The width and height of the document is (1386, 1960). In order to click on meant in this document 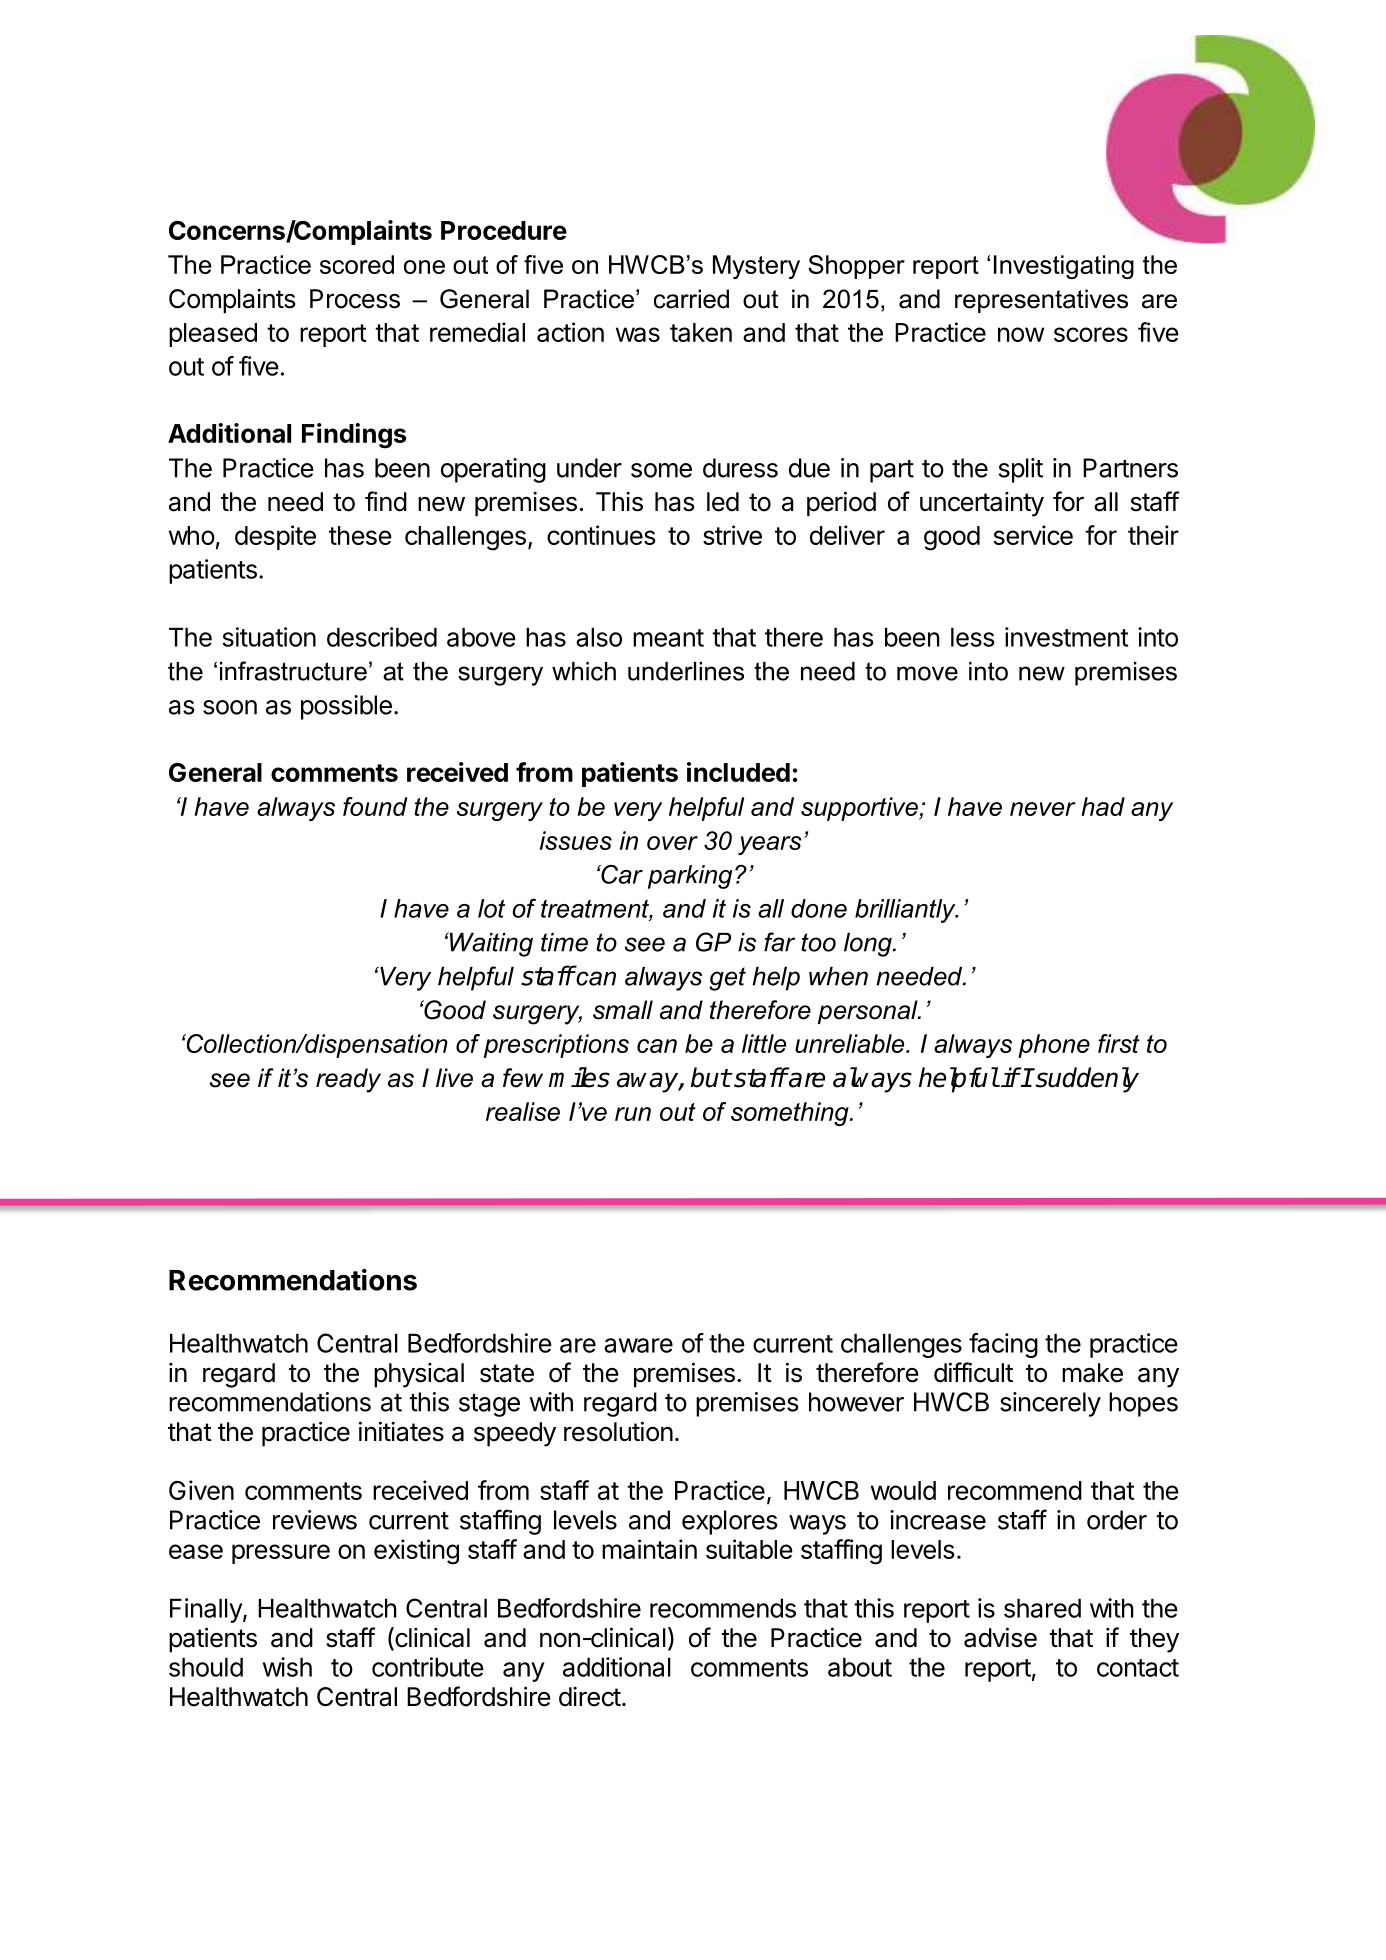, I will do `click(668, 638)`.
